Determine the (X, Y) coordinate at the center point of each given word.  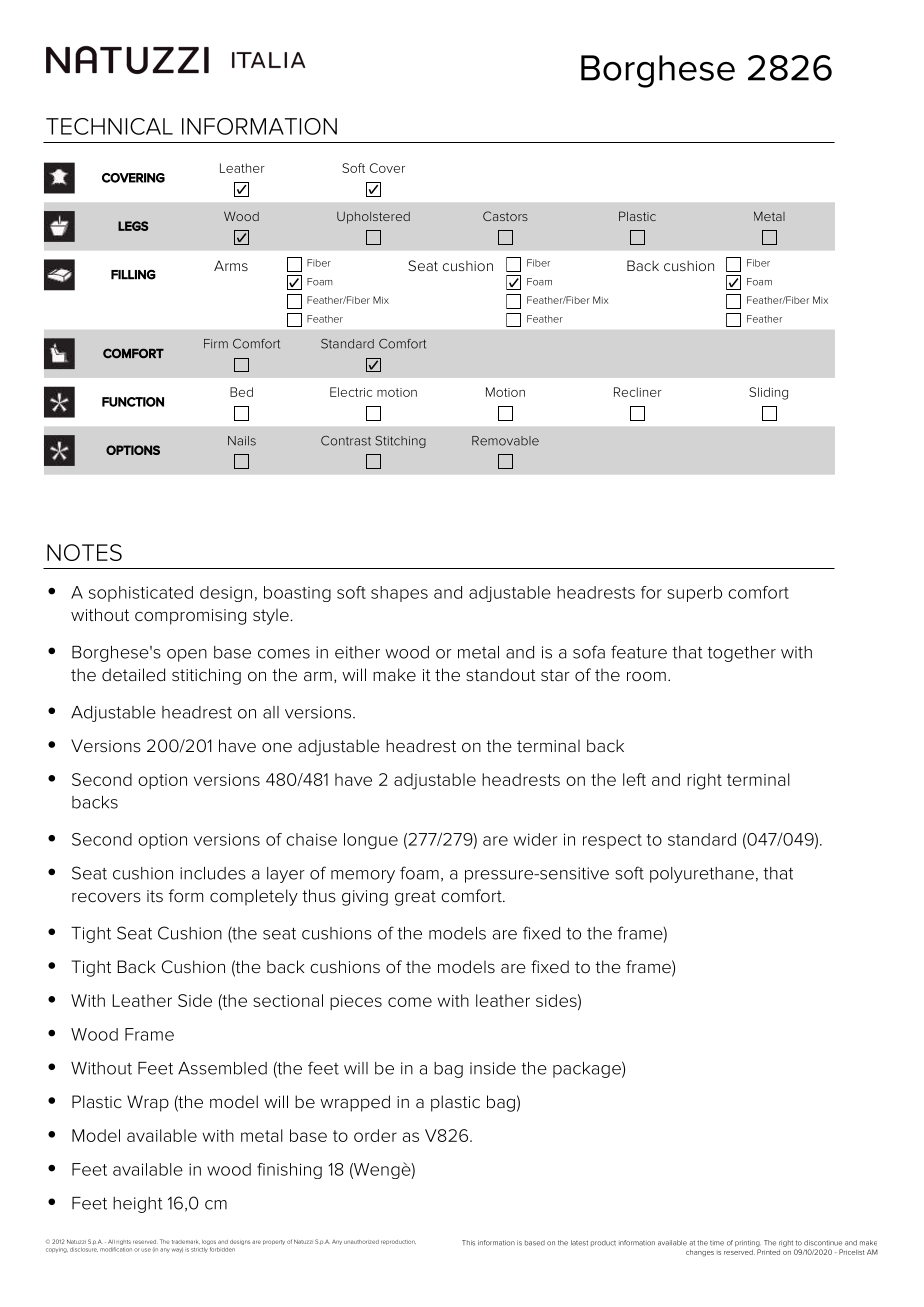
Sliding (768, 393)
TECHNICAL (109, 126)
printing (747, 1243)
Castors (505, 216)
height (138, 1205)
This (468, 1243)
